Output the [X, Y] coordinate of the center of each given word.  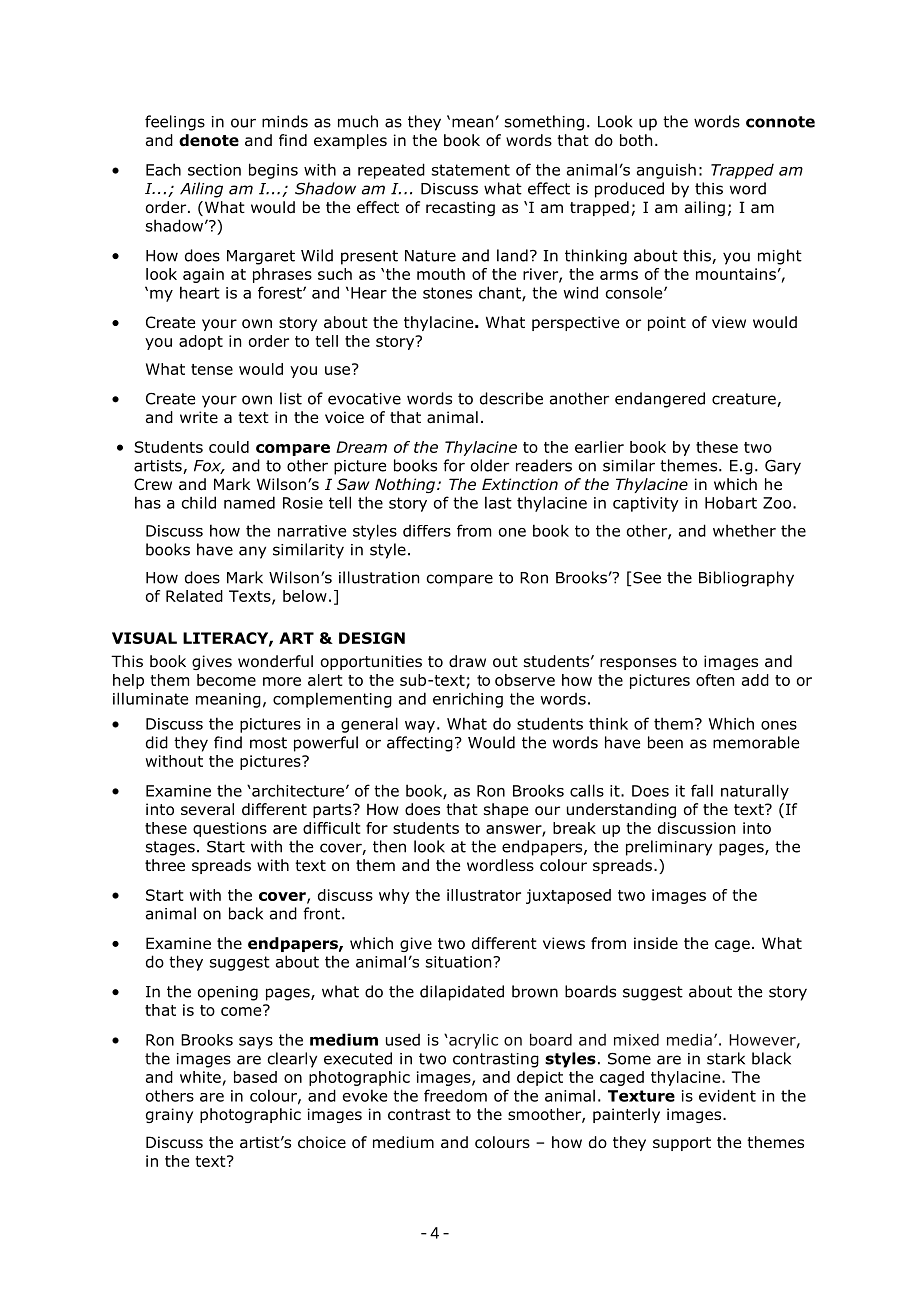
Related [194, 596]
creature [745, 400]
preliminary [669, 848]
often [715, 680]
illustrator [484, 895]
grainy [169, 1115]
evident [727, 1095]
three [165, 865]
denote [209, 140]
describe [511, 398]
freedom [455, 1095]
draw [467, 661]
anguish [666, 171]
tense [212, 369]
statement [471, 170]
